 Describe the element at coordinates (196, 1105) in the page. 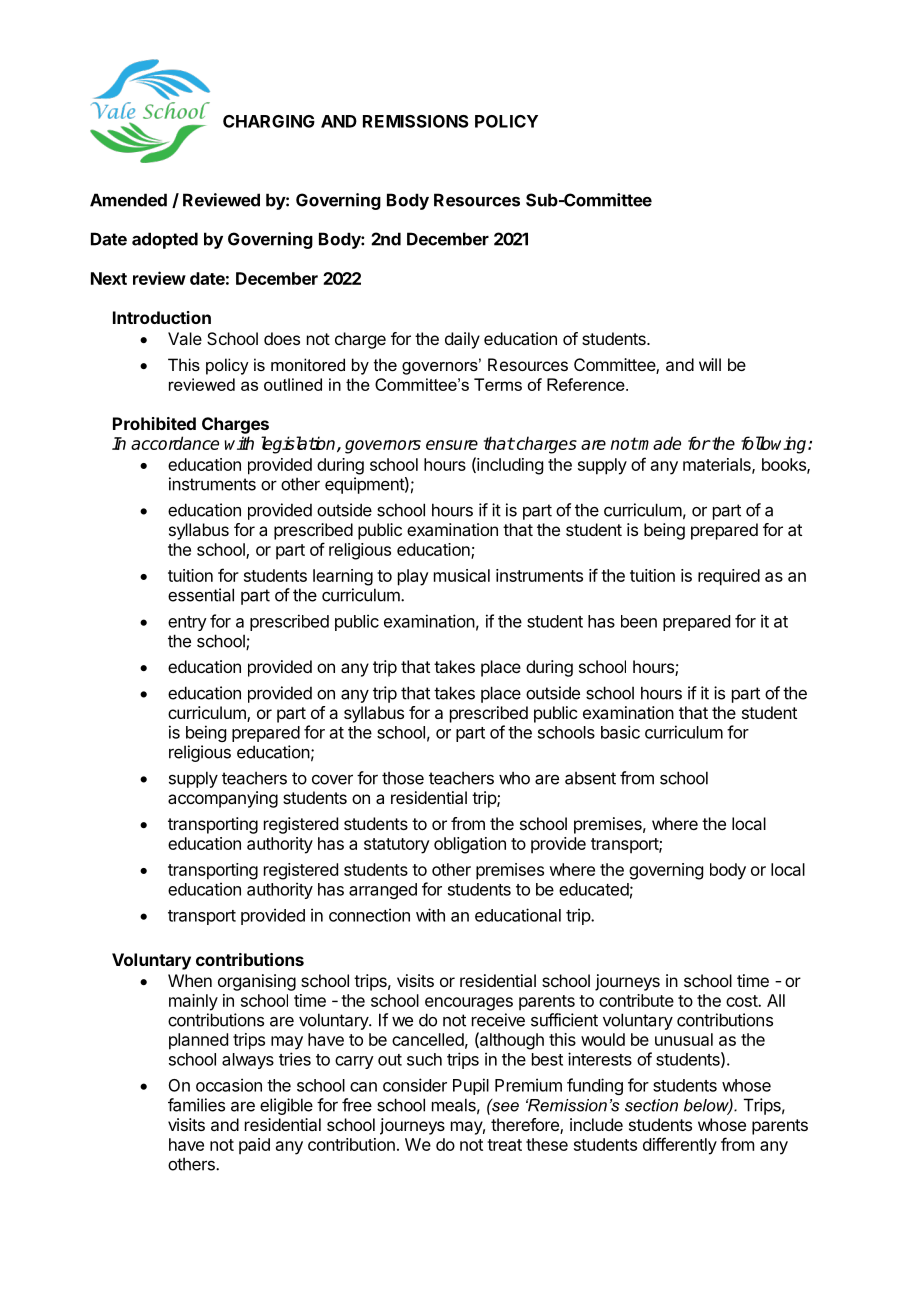

I see `families` at that location.
